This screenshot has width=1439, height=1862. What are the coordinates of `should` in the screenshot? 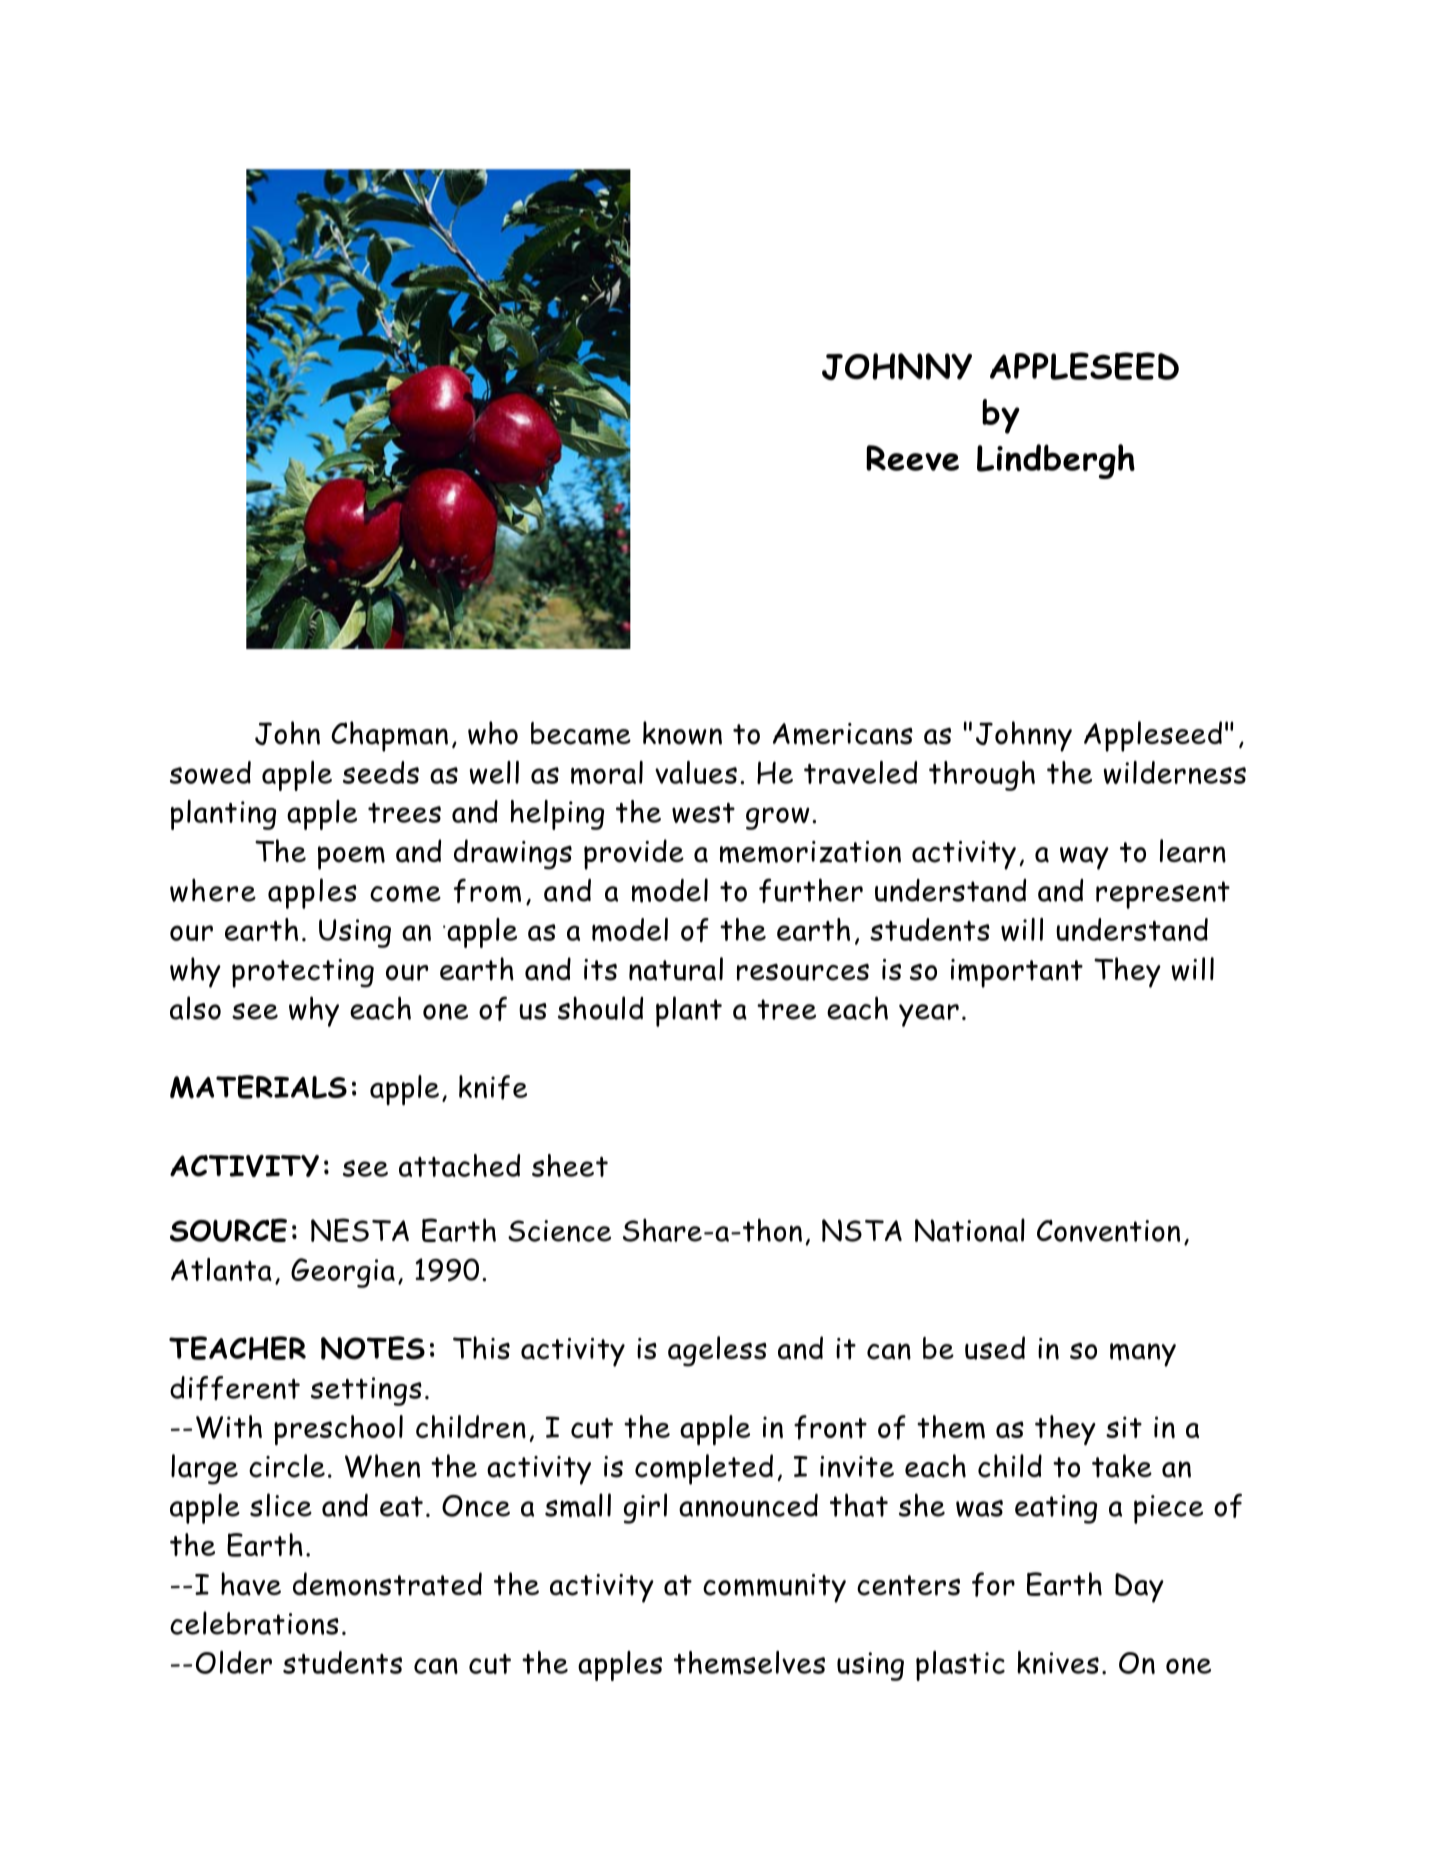 It's located at (600, 1008).
